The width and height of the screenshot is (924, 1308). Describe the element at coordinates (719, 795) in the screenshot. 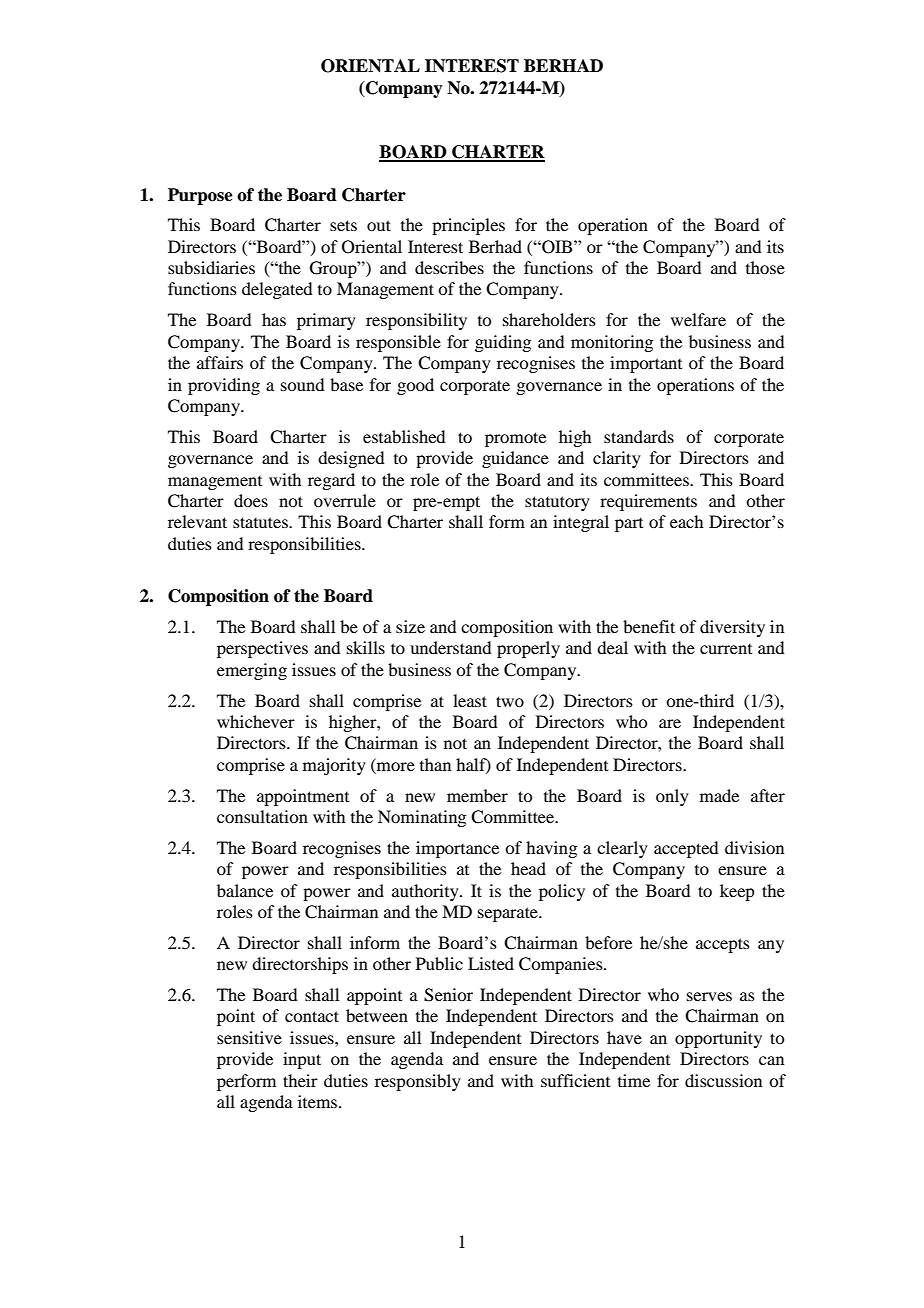

I see `made` at that location.
